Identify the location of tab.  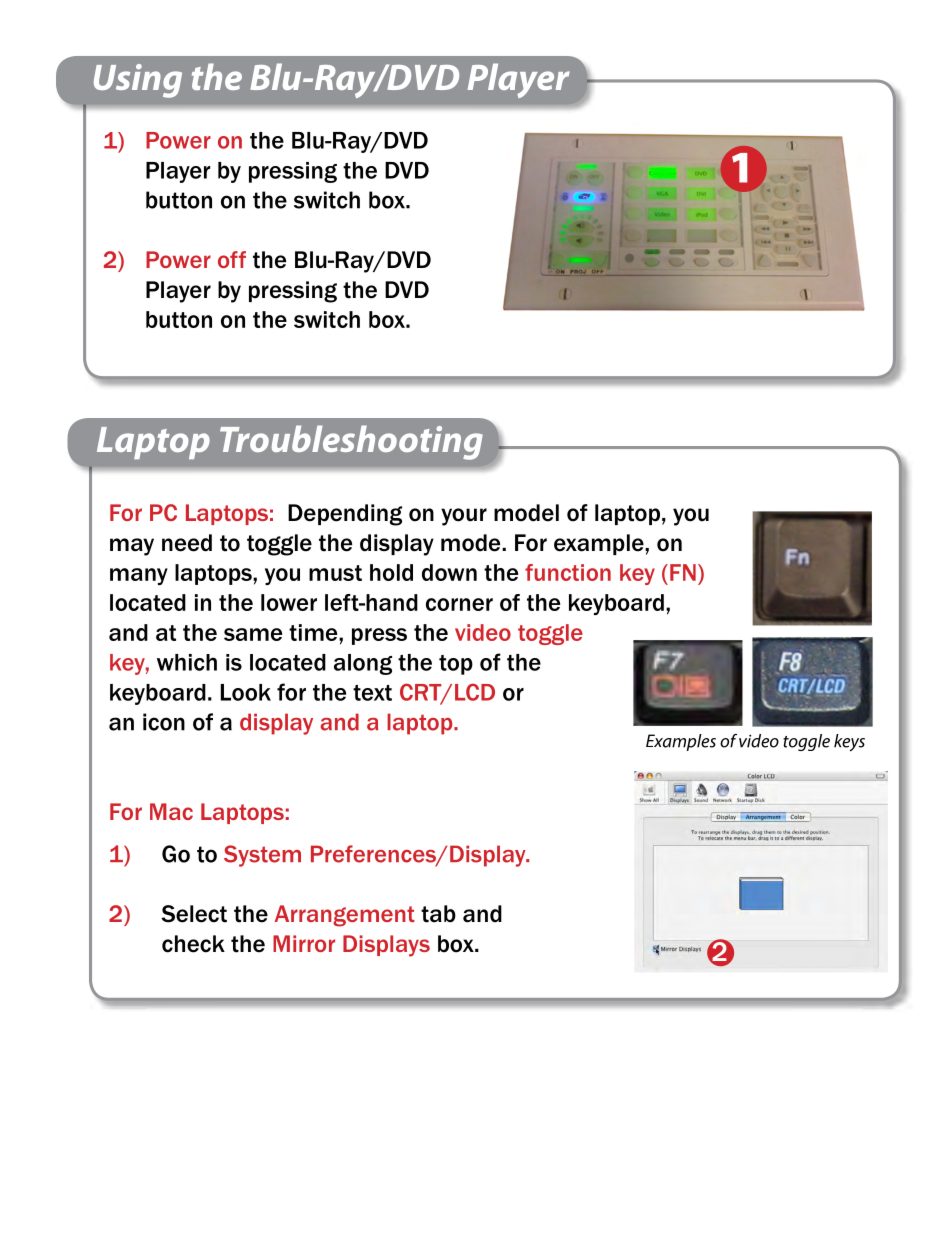
(438, 914).
